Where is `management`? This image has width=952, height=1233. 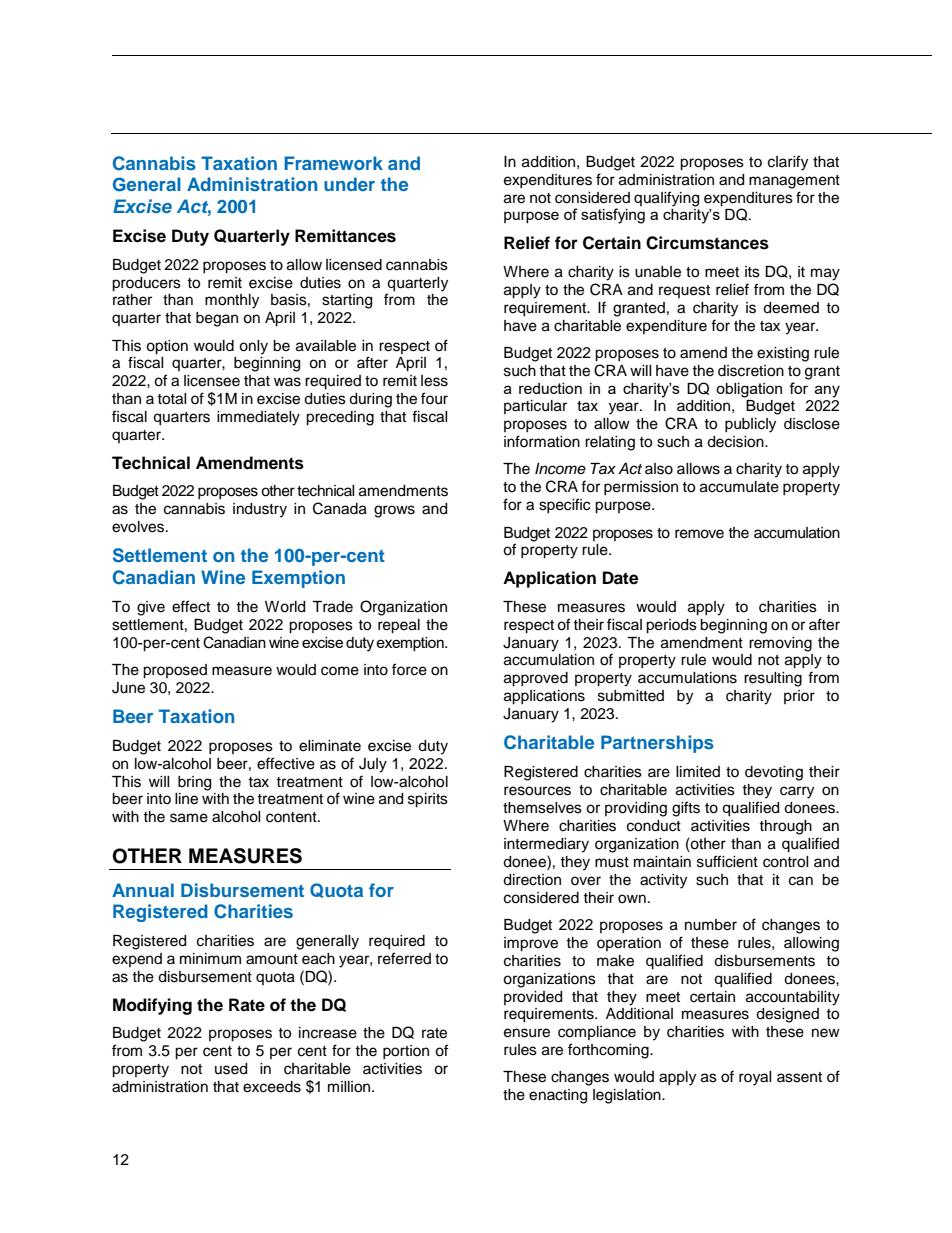
management is located at coordinates (794, 182).
